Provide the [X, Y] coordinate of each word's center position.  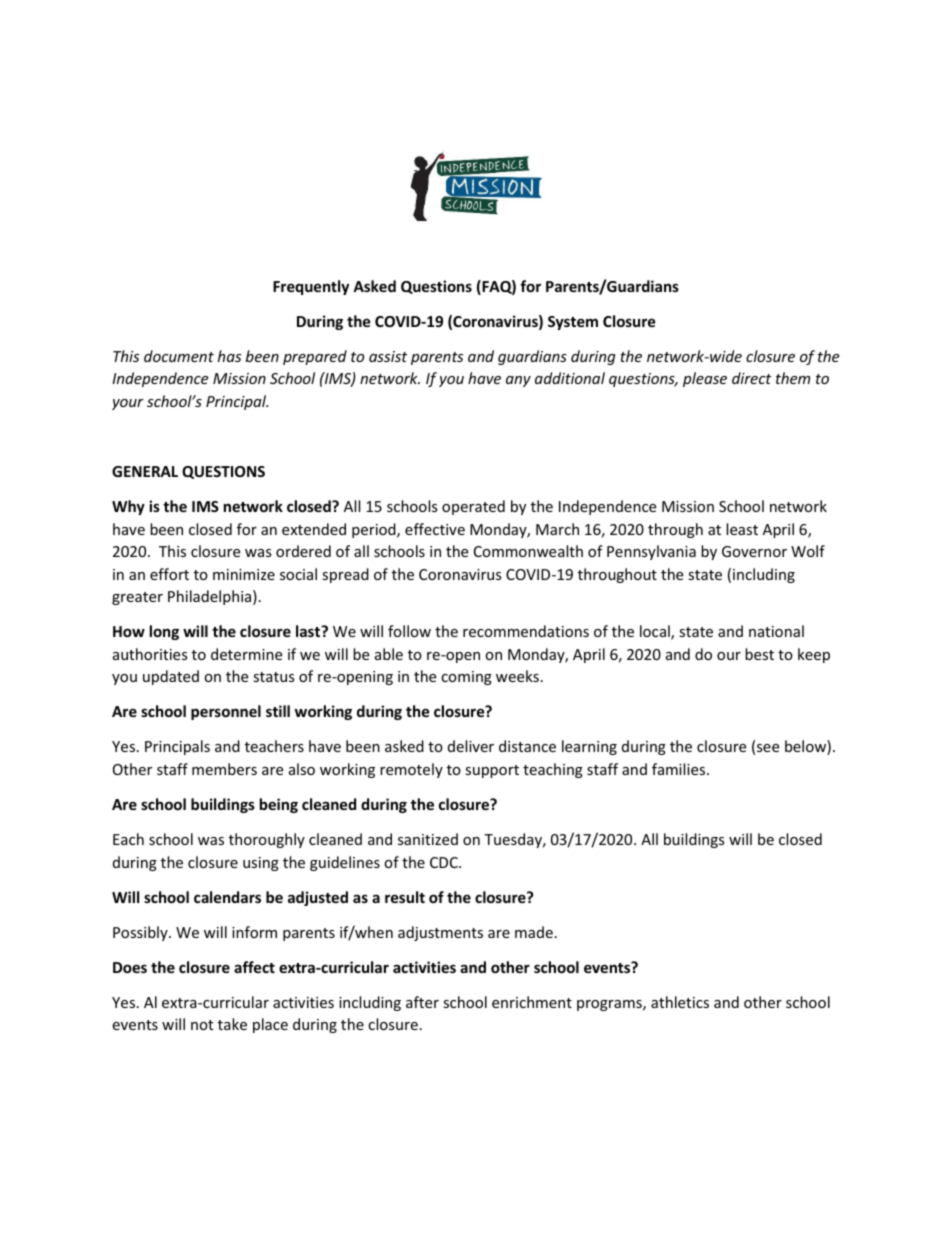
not [202, 1025]
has [229, 356]
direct [751, 378]
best [759, 654]
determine [246, 654]
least [742, 529]
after [422, 1002]
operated [473, 507]
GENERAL [145, 471]
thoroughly [267, 840]
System [573, 323]
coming [466, 678]
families [680, 769]
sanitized [428, 839]
